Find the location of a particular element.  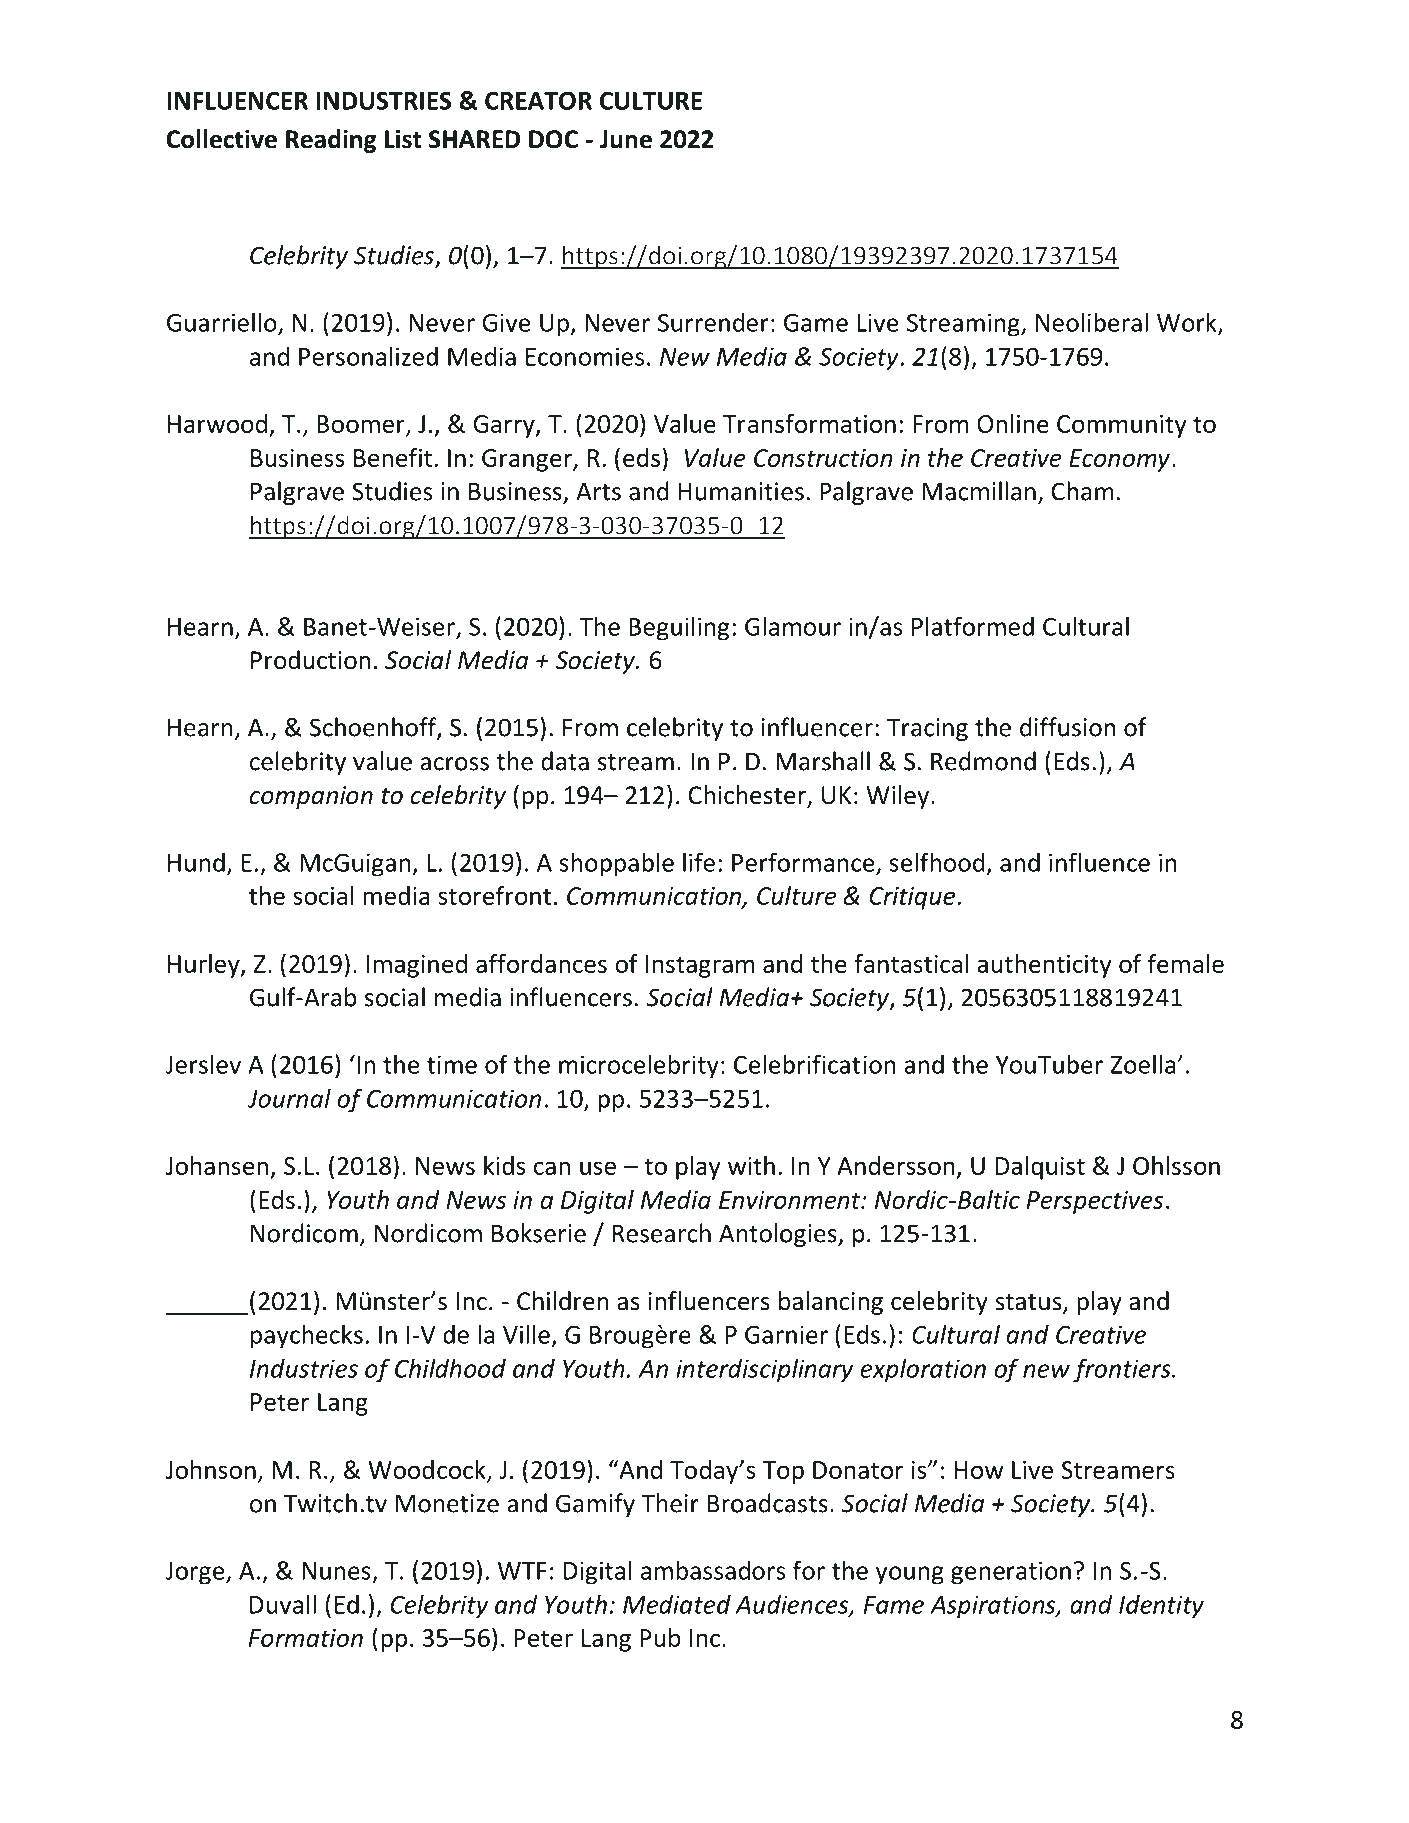

Benefit is located at coordinates (393, 457).
